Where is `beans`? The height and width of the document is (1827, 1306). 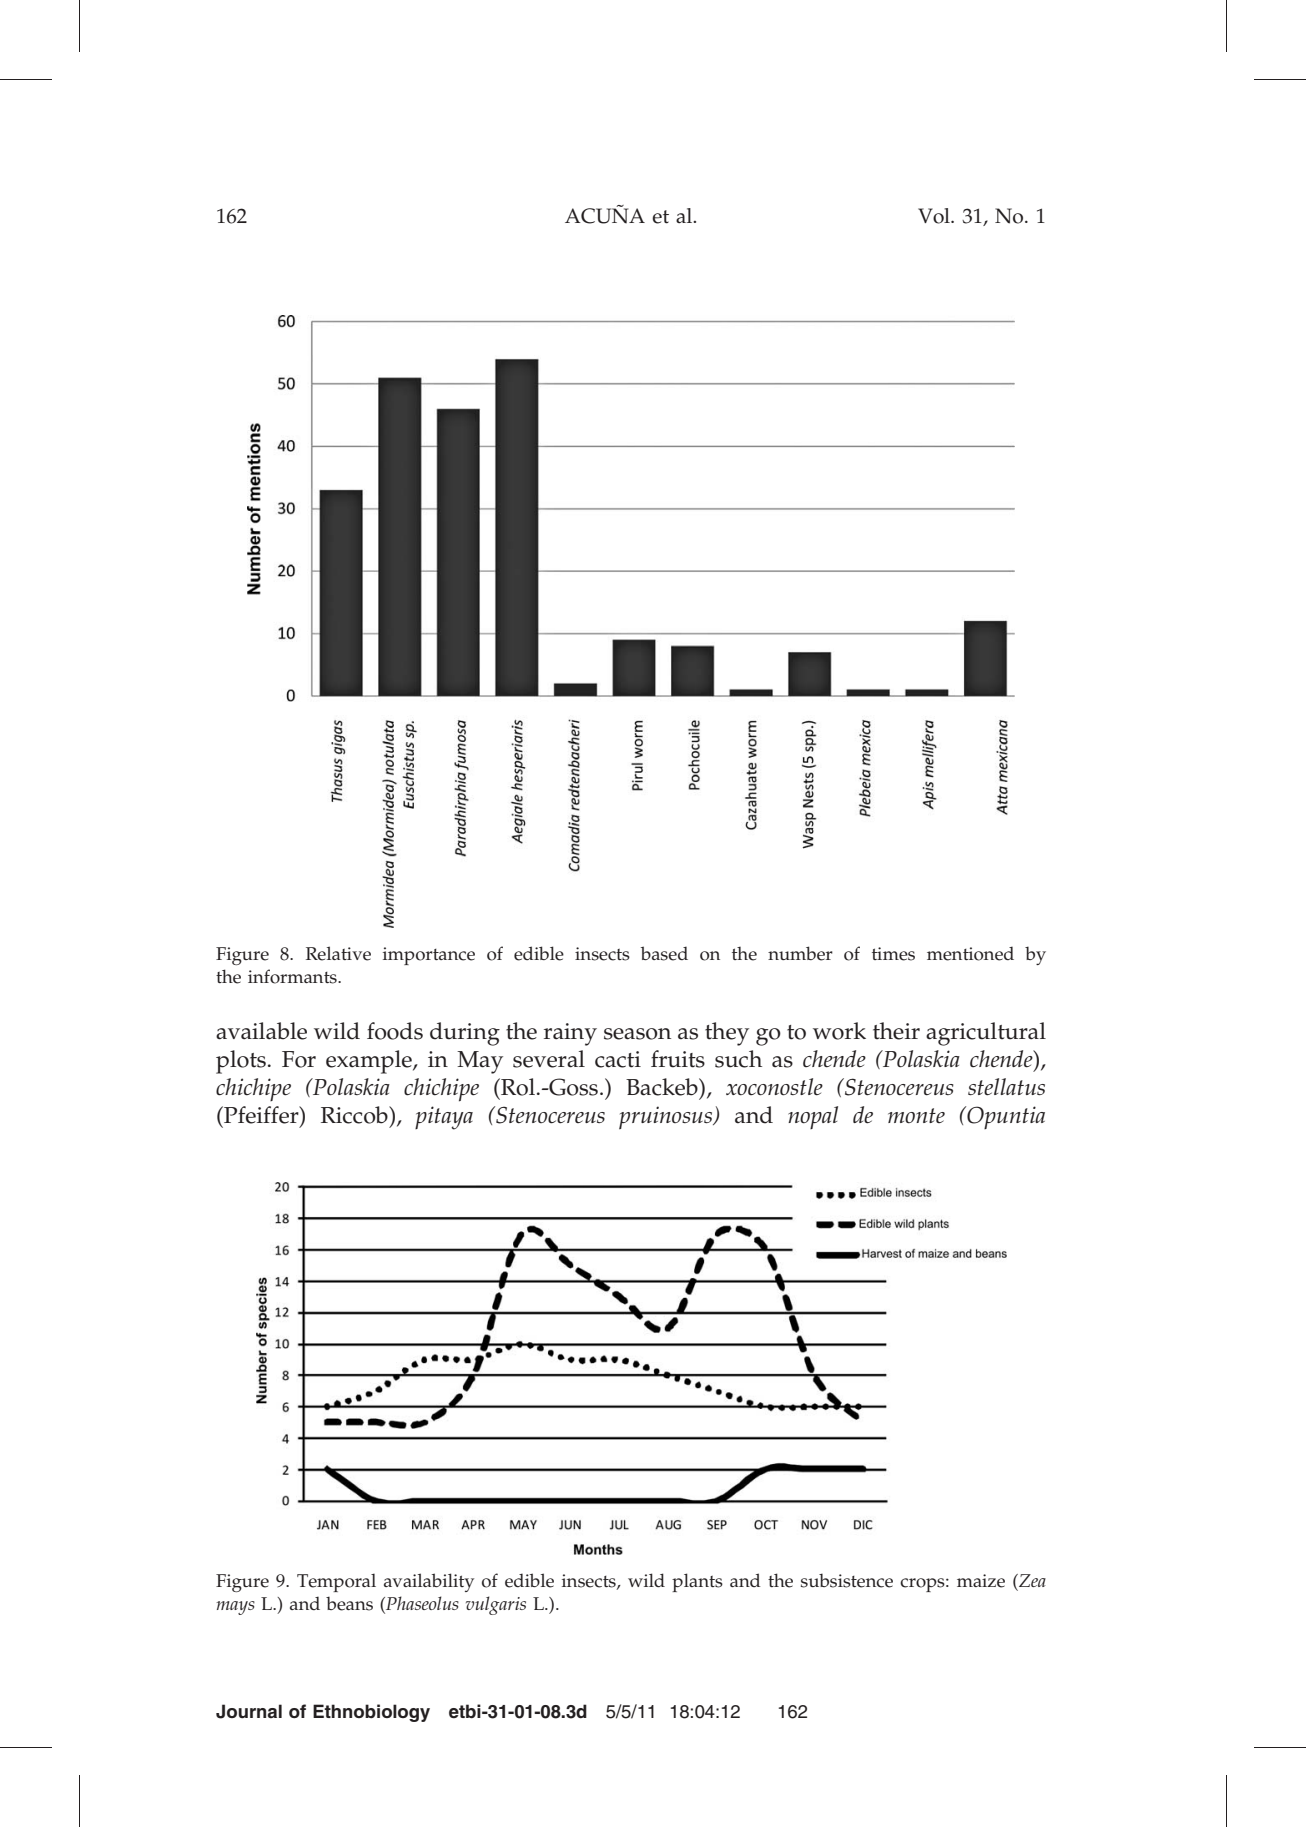
beans is located at coordinates (349, 1603).
